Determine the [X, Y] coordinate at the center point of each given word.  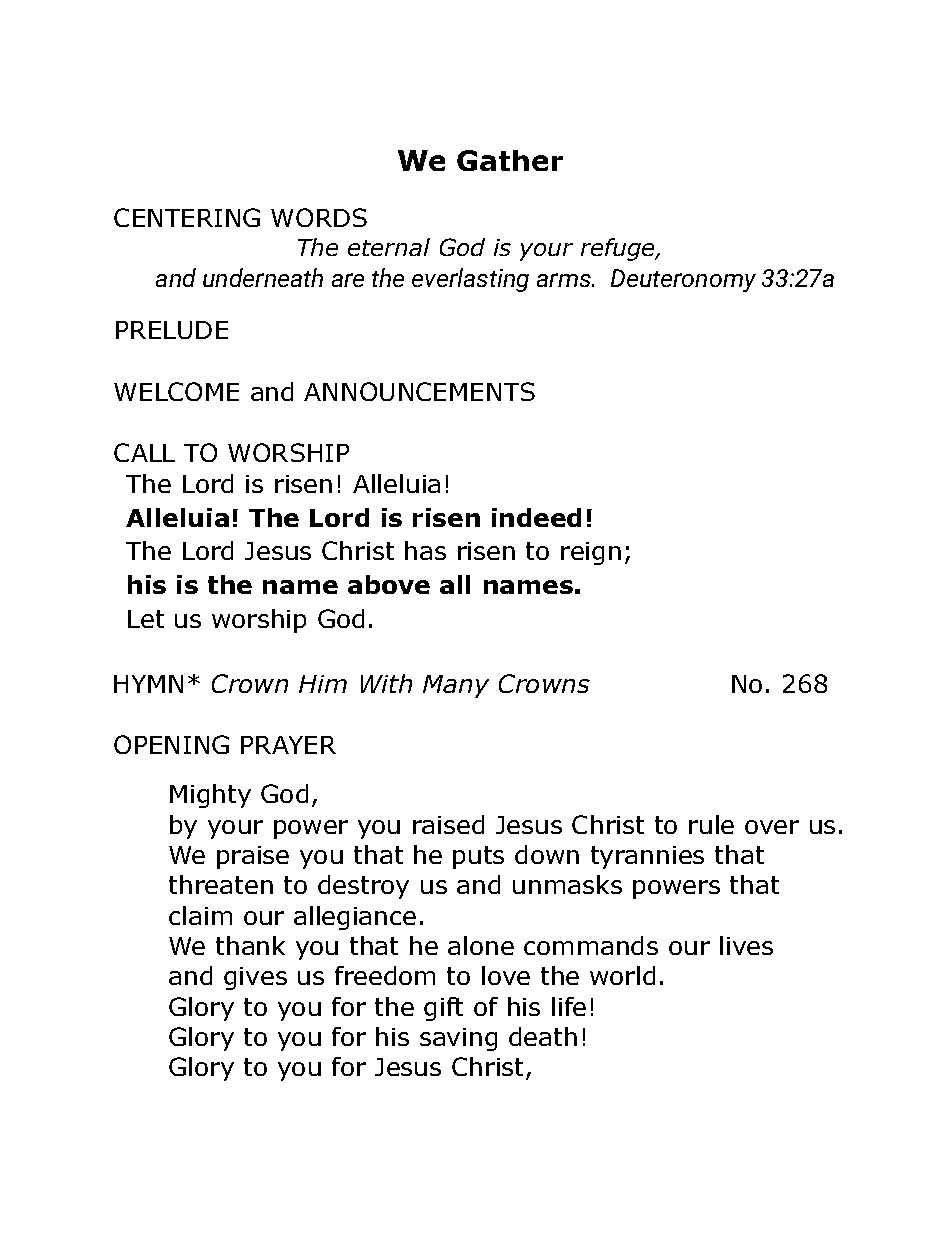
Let [146, 619]
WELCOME [176, 391]
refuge [619, 249]
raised [448, 824]
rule [711, 824]
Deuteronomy [683, 280]
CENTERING [187, 217]
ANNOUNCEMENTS [419, 391]
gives [255, 978]
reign [591, 553]
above [389, 584]
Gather [510, 160]
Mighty [210, 796]
